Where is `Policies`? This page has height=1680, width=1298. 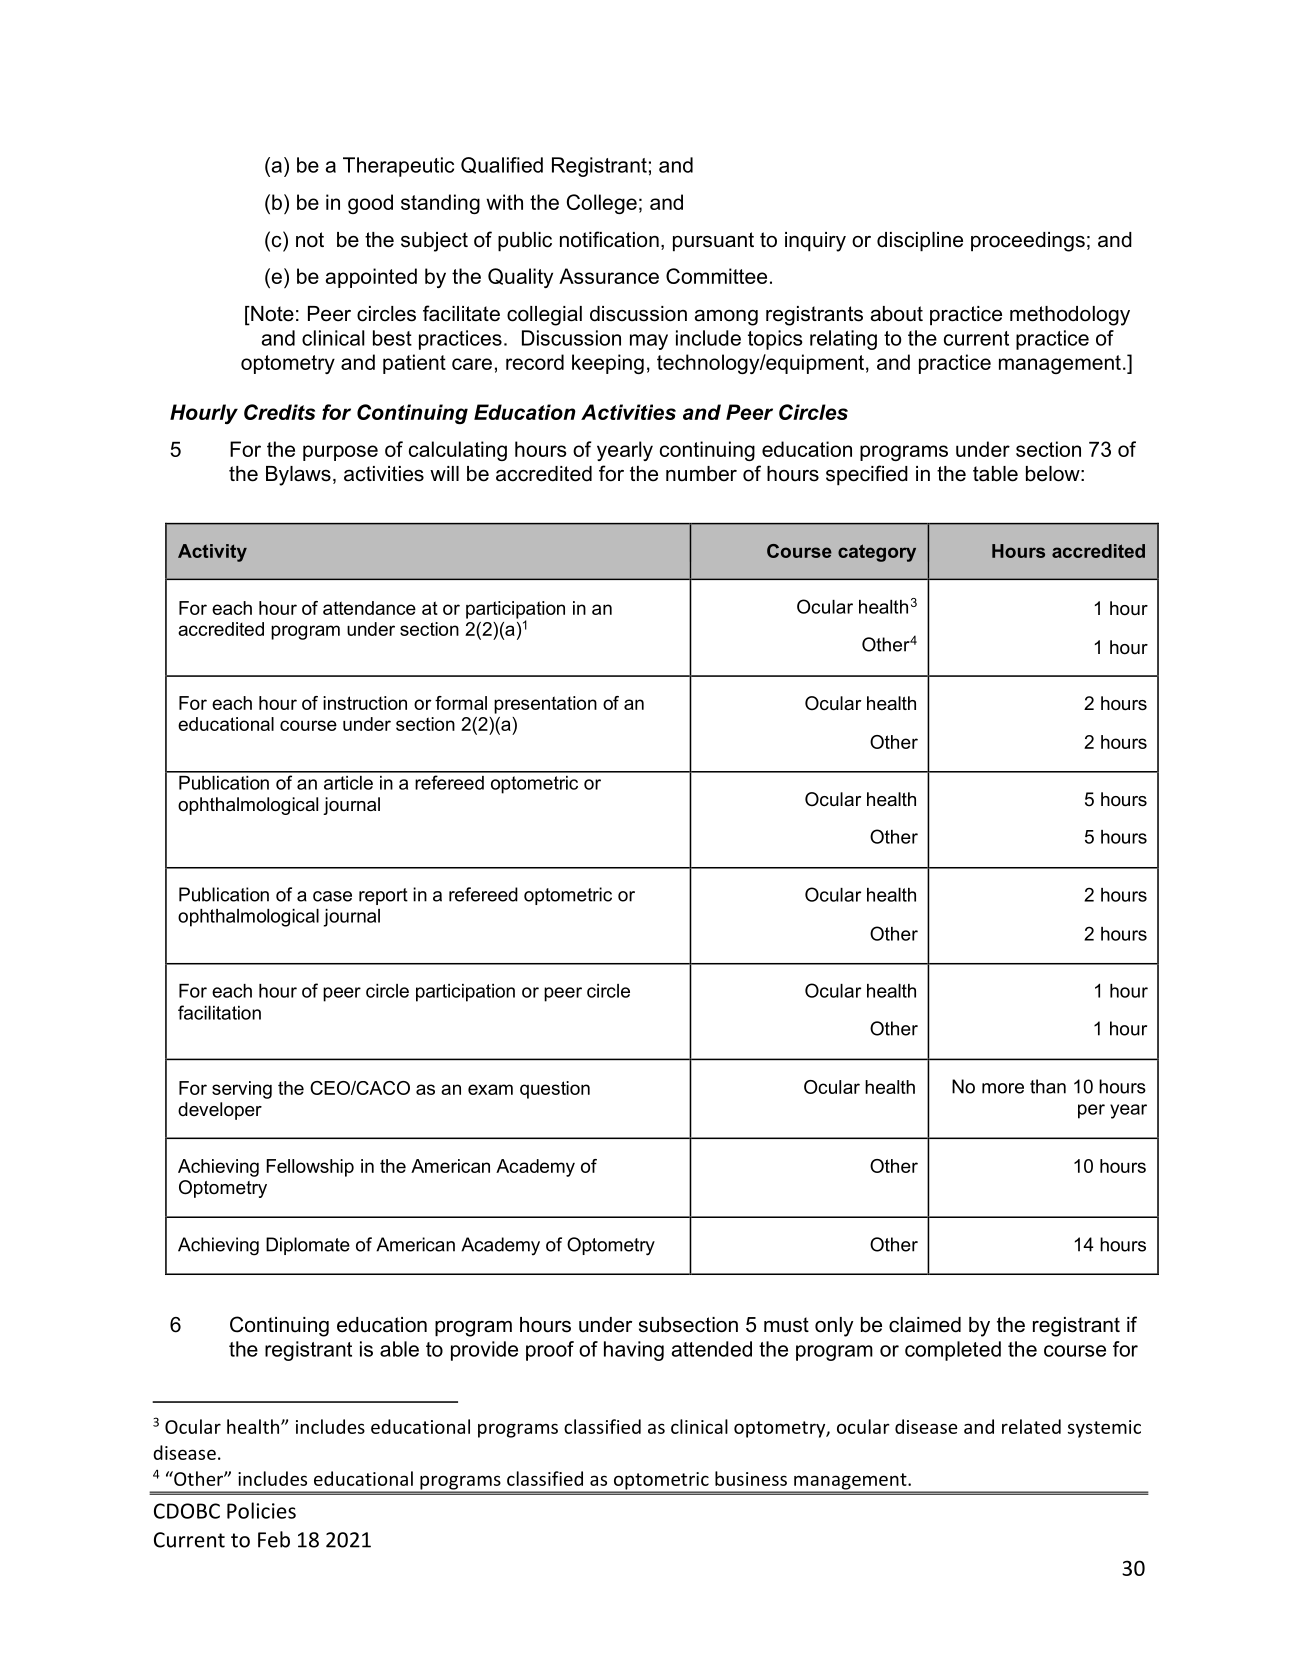
Policies is located at coordinates (261, 1510).
